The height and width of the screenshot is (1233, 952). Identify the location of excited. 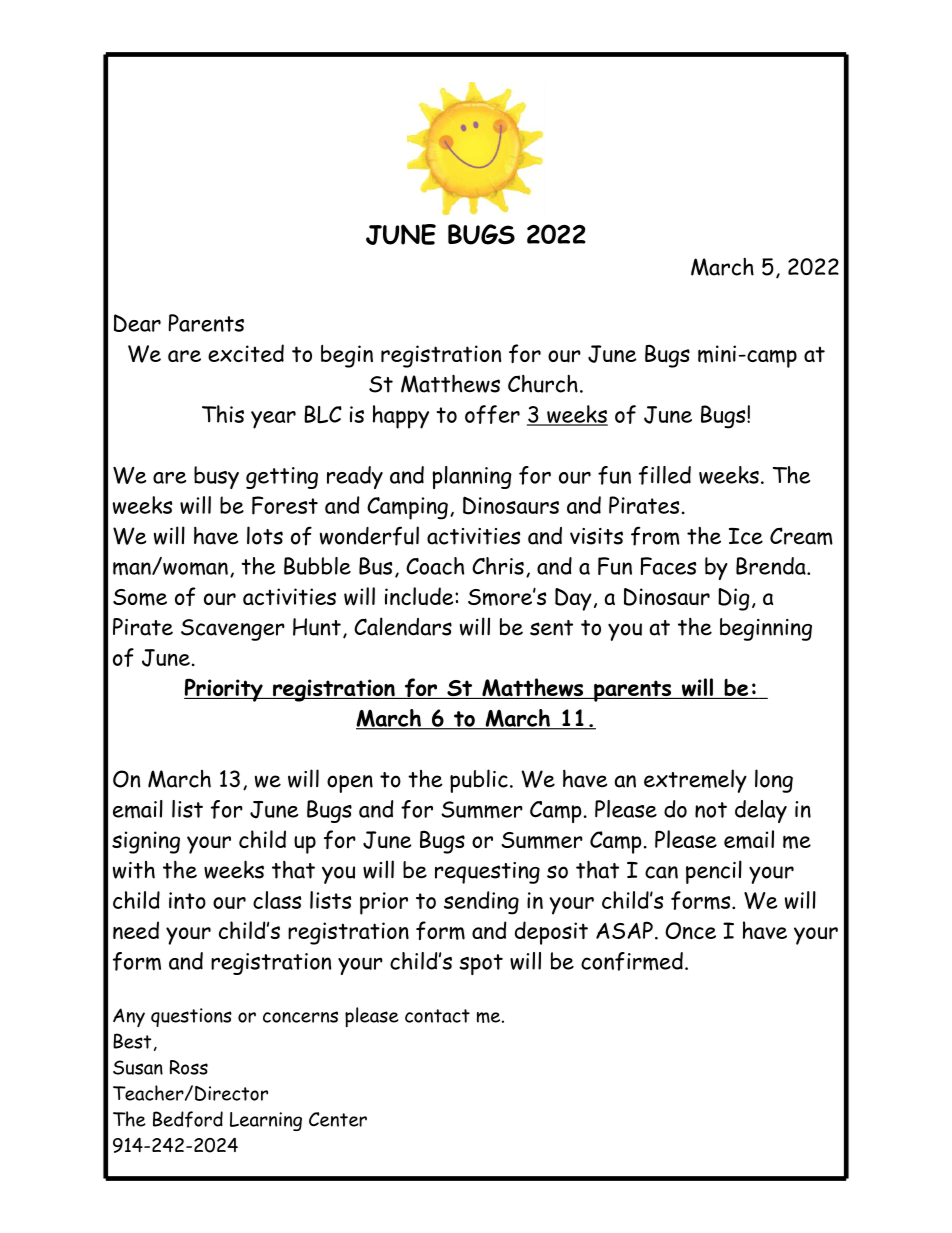
(246, 353).
